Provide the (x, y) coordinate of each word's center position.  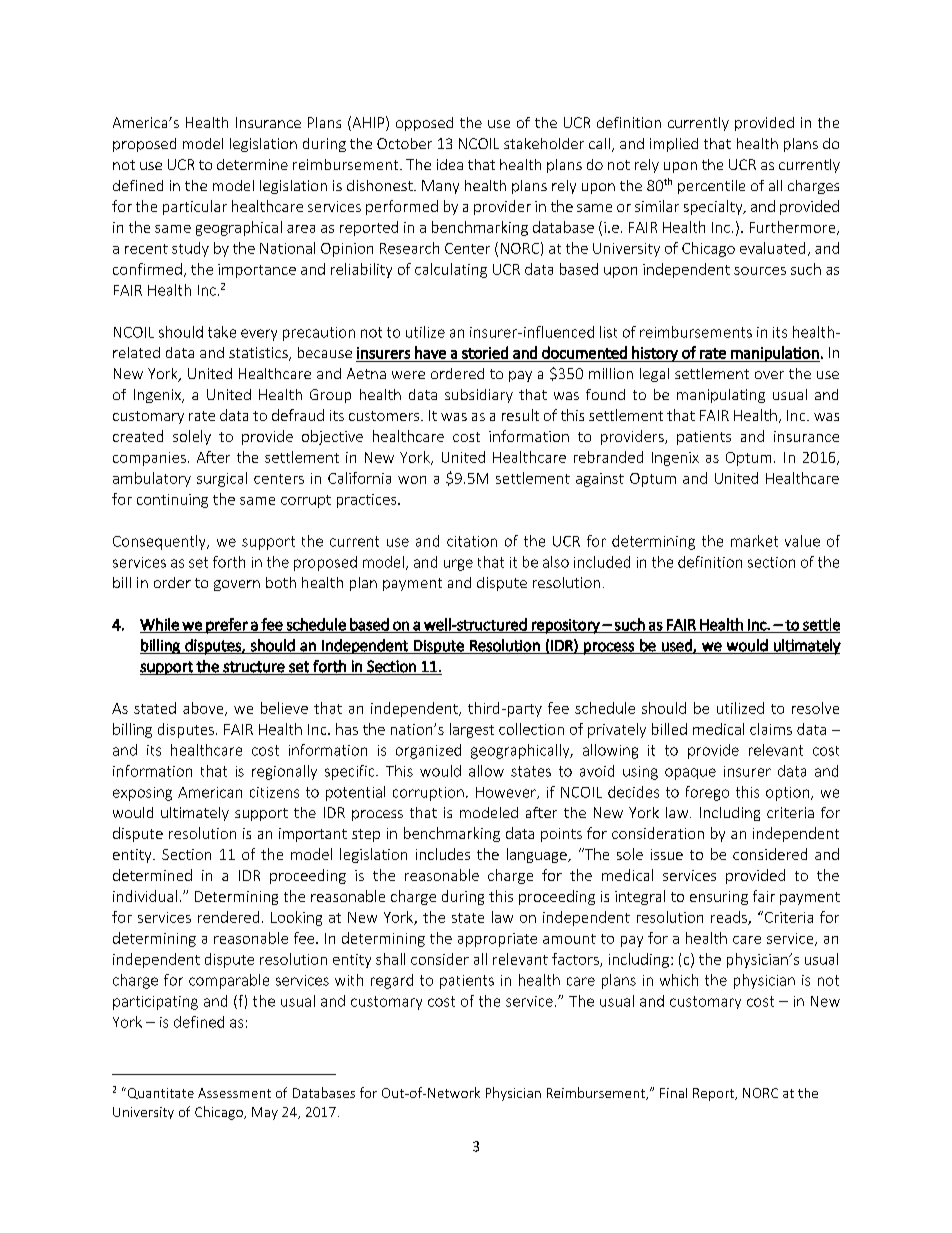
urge (458, 565)
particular (195, 207)
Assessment (234, 1093)
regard (392, 981)
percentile (711, 187)
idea (450, 164)
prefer (227, 626)
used (677, 646)
